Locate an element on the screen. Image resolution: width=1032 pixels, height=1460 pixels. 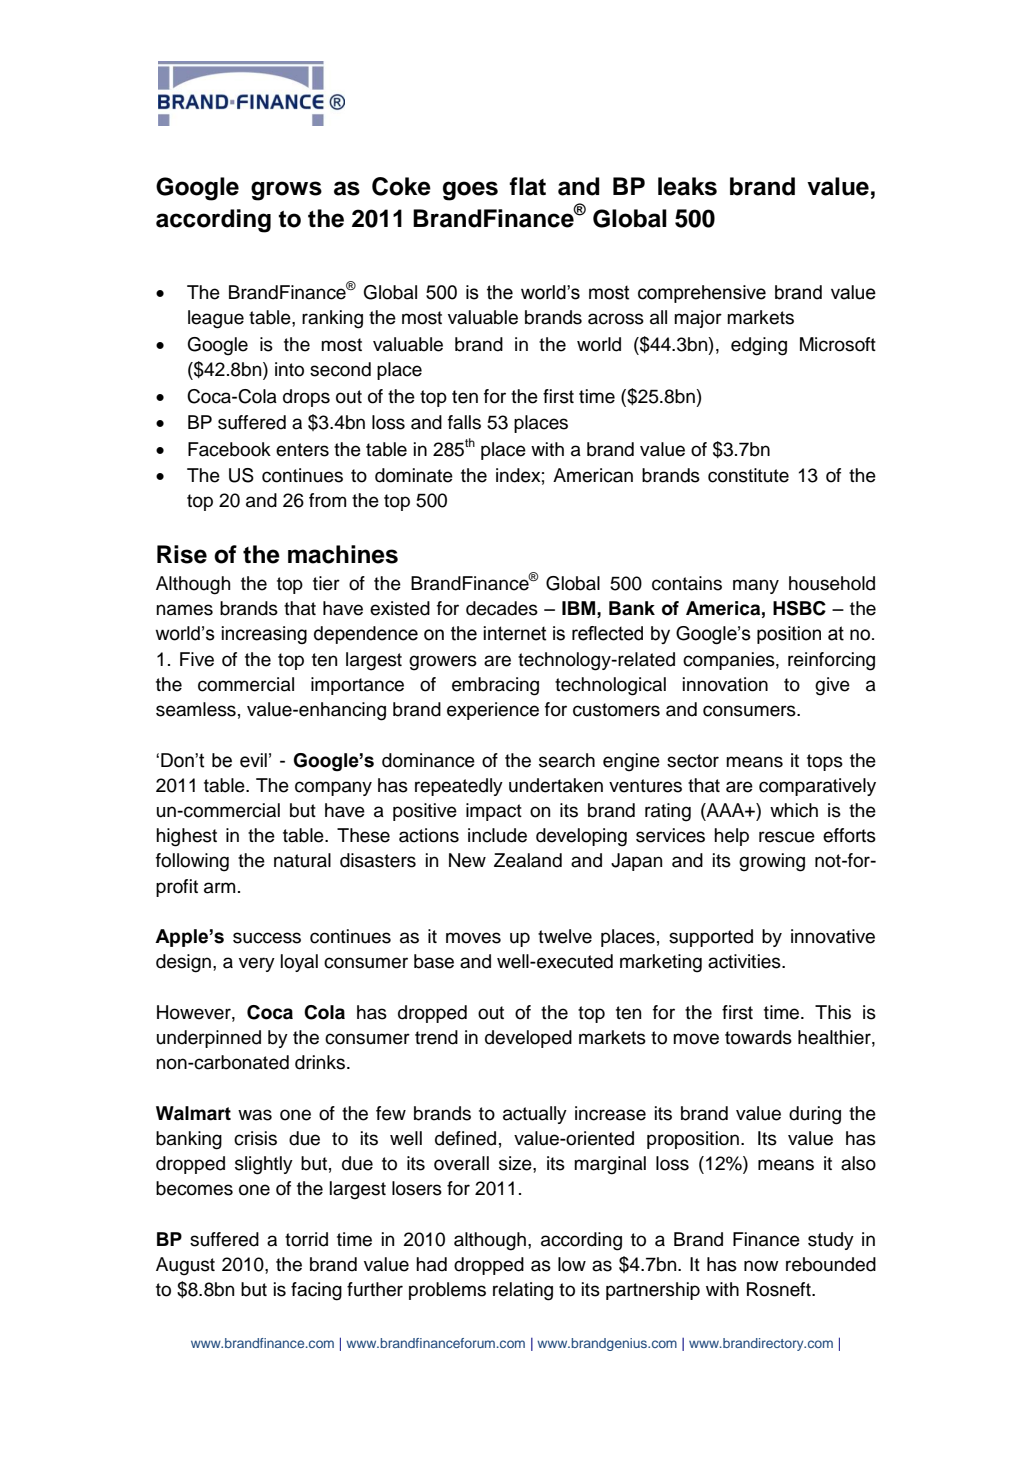
twelve is located at coordinates (565, 936).
